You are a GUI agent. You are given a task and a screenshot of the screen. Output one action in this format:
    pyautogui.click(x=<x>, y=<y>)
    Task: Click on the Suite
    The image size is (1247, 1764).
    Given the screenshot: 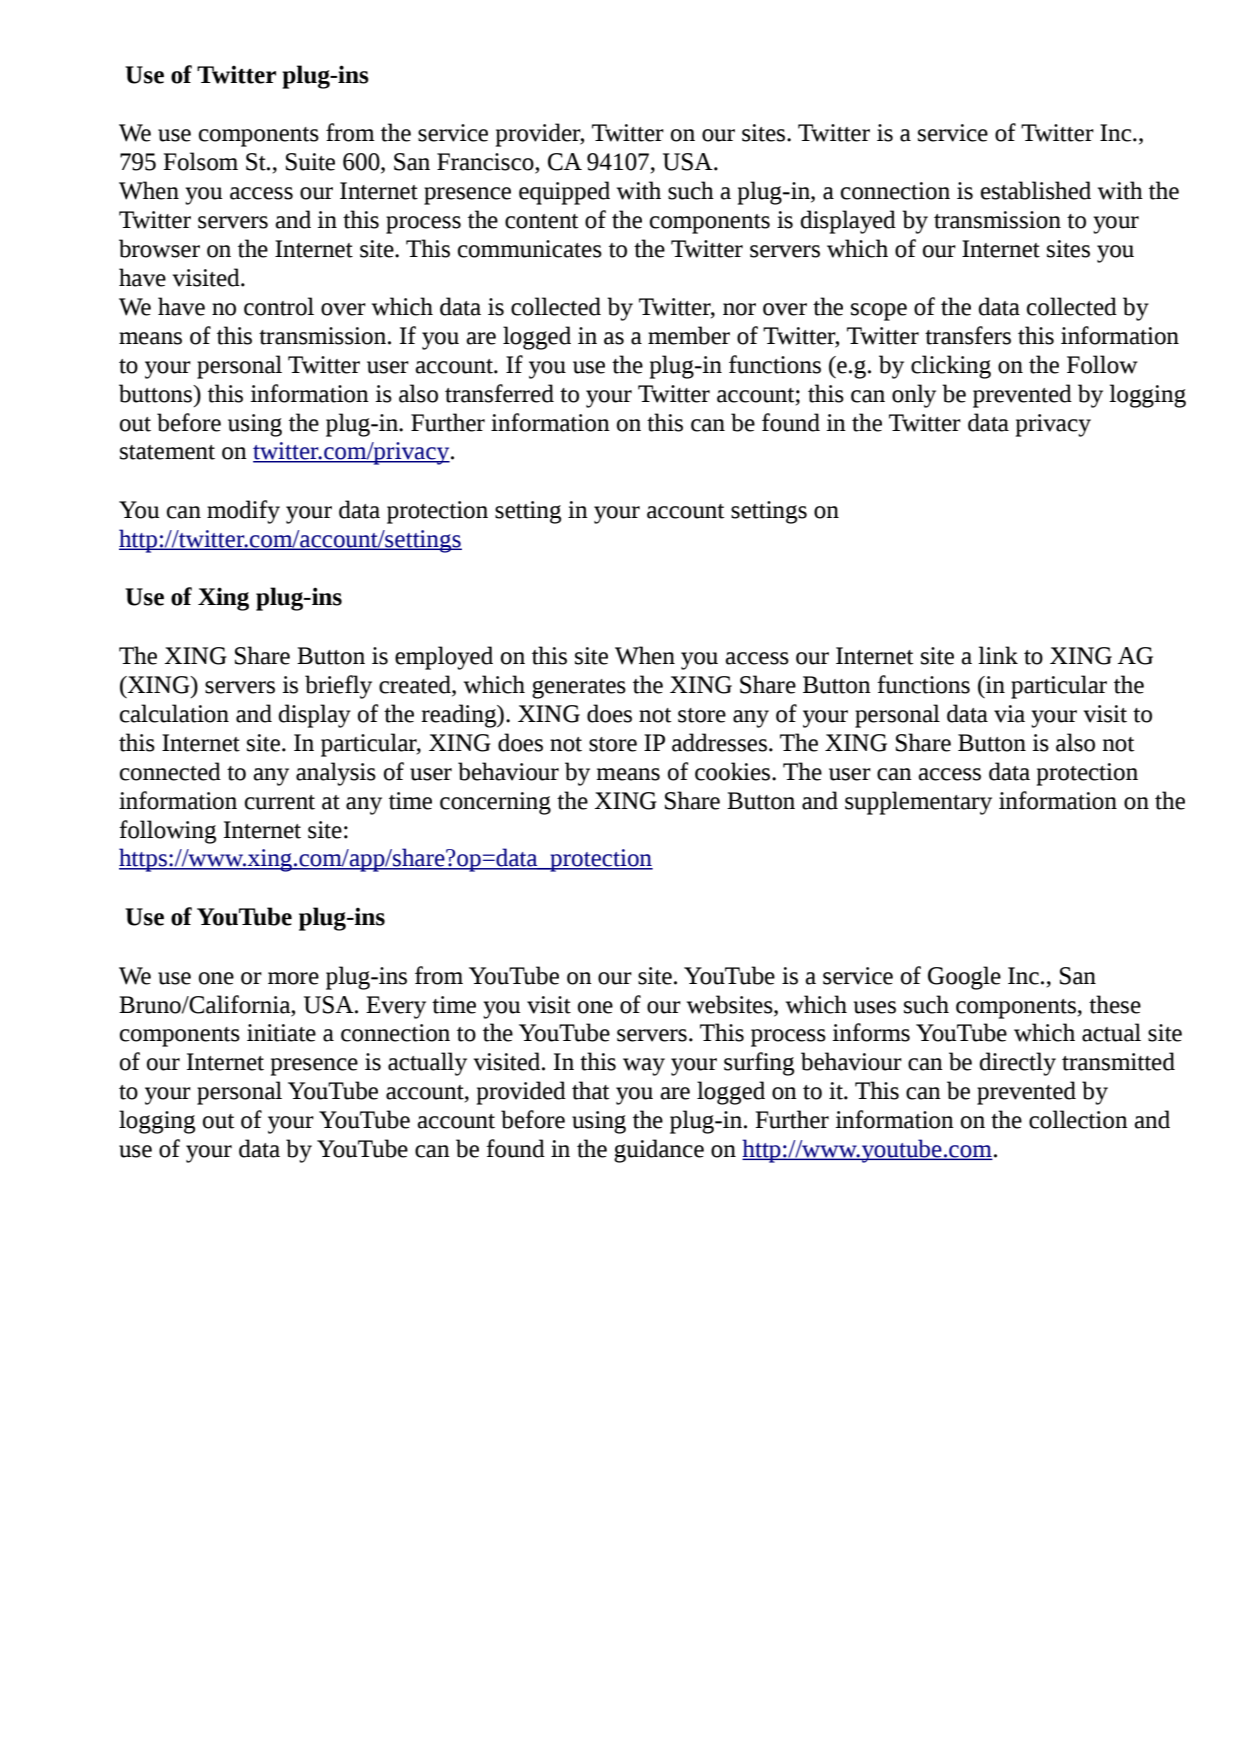 What is the action you would take?
    pyautogui.click(x=310, y=162)
